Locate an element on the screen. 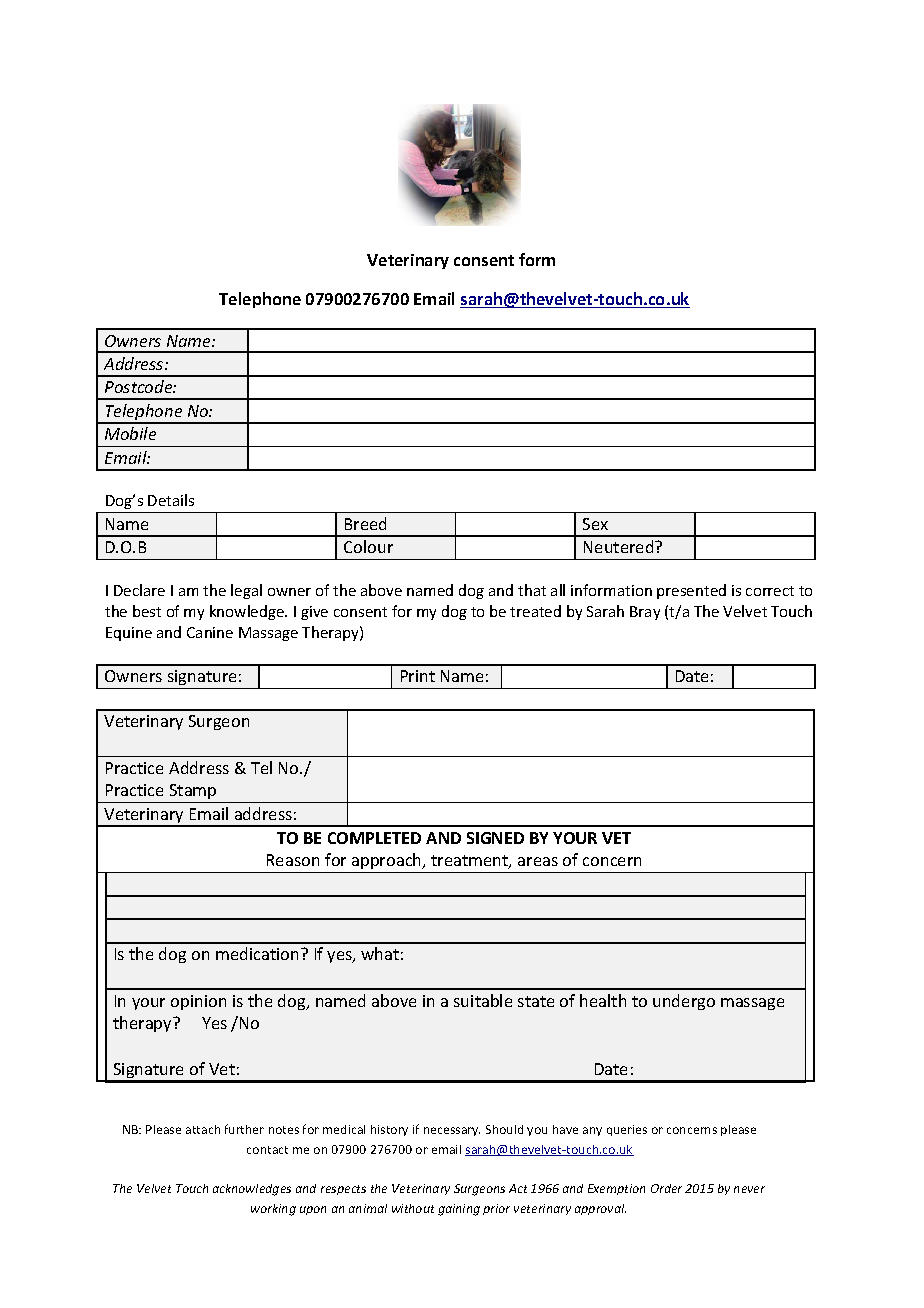  Sex is located at coordinates (595, 524).
